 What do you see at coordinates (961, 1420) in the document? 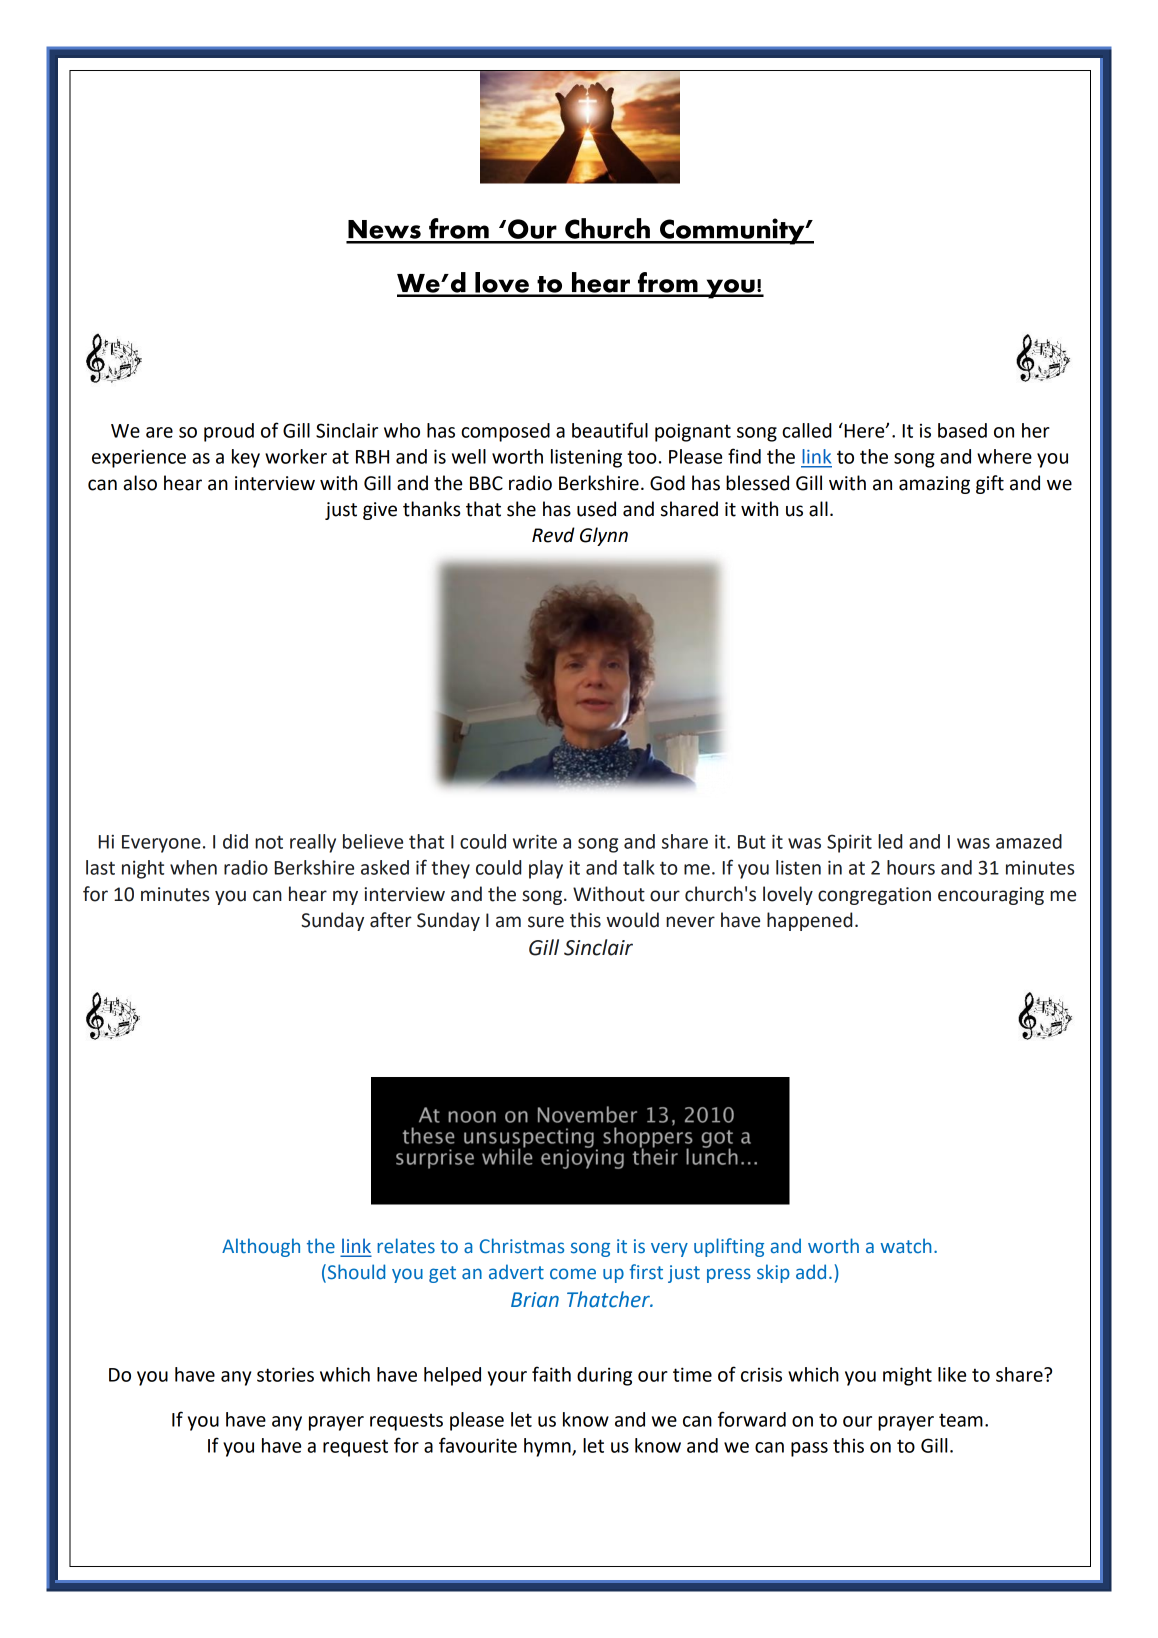
I see `team` at bounding box center [961, 1420].
